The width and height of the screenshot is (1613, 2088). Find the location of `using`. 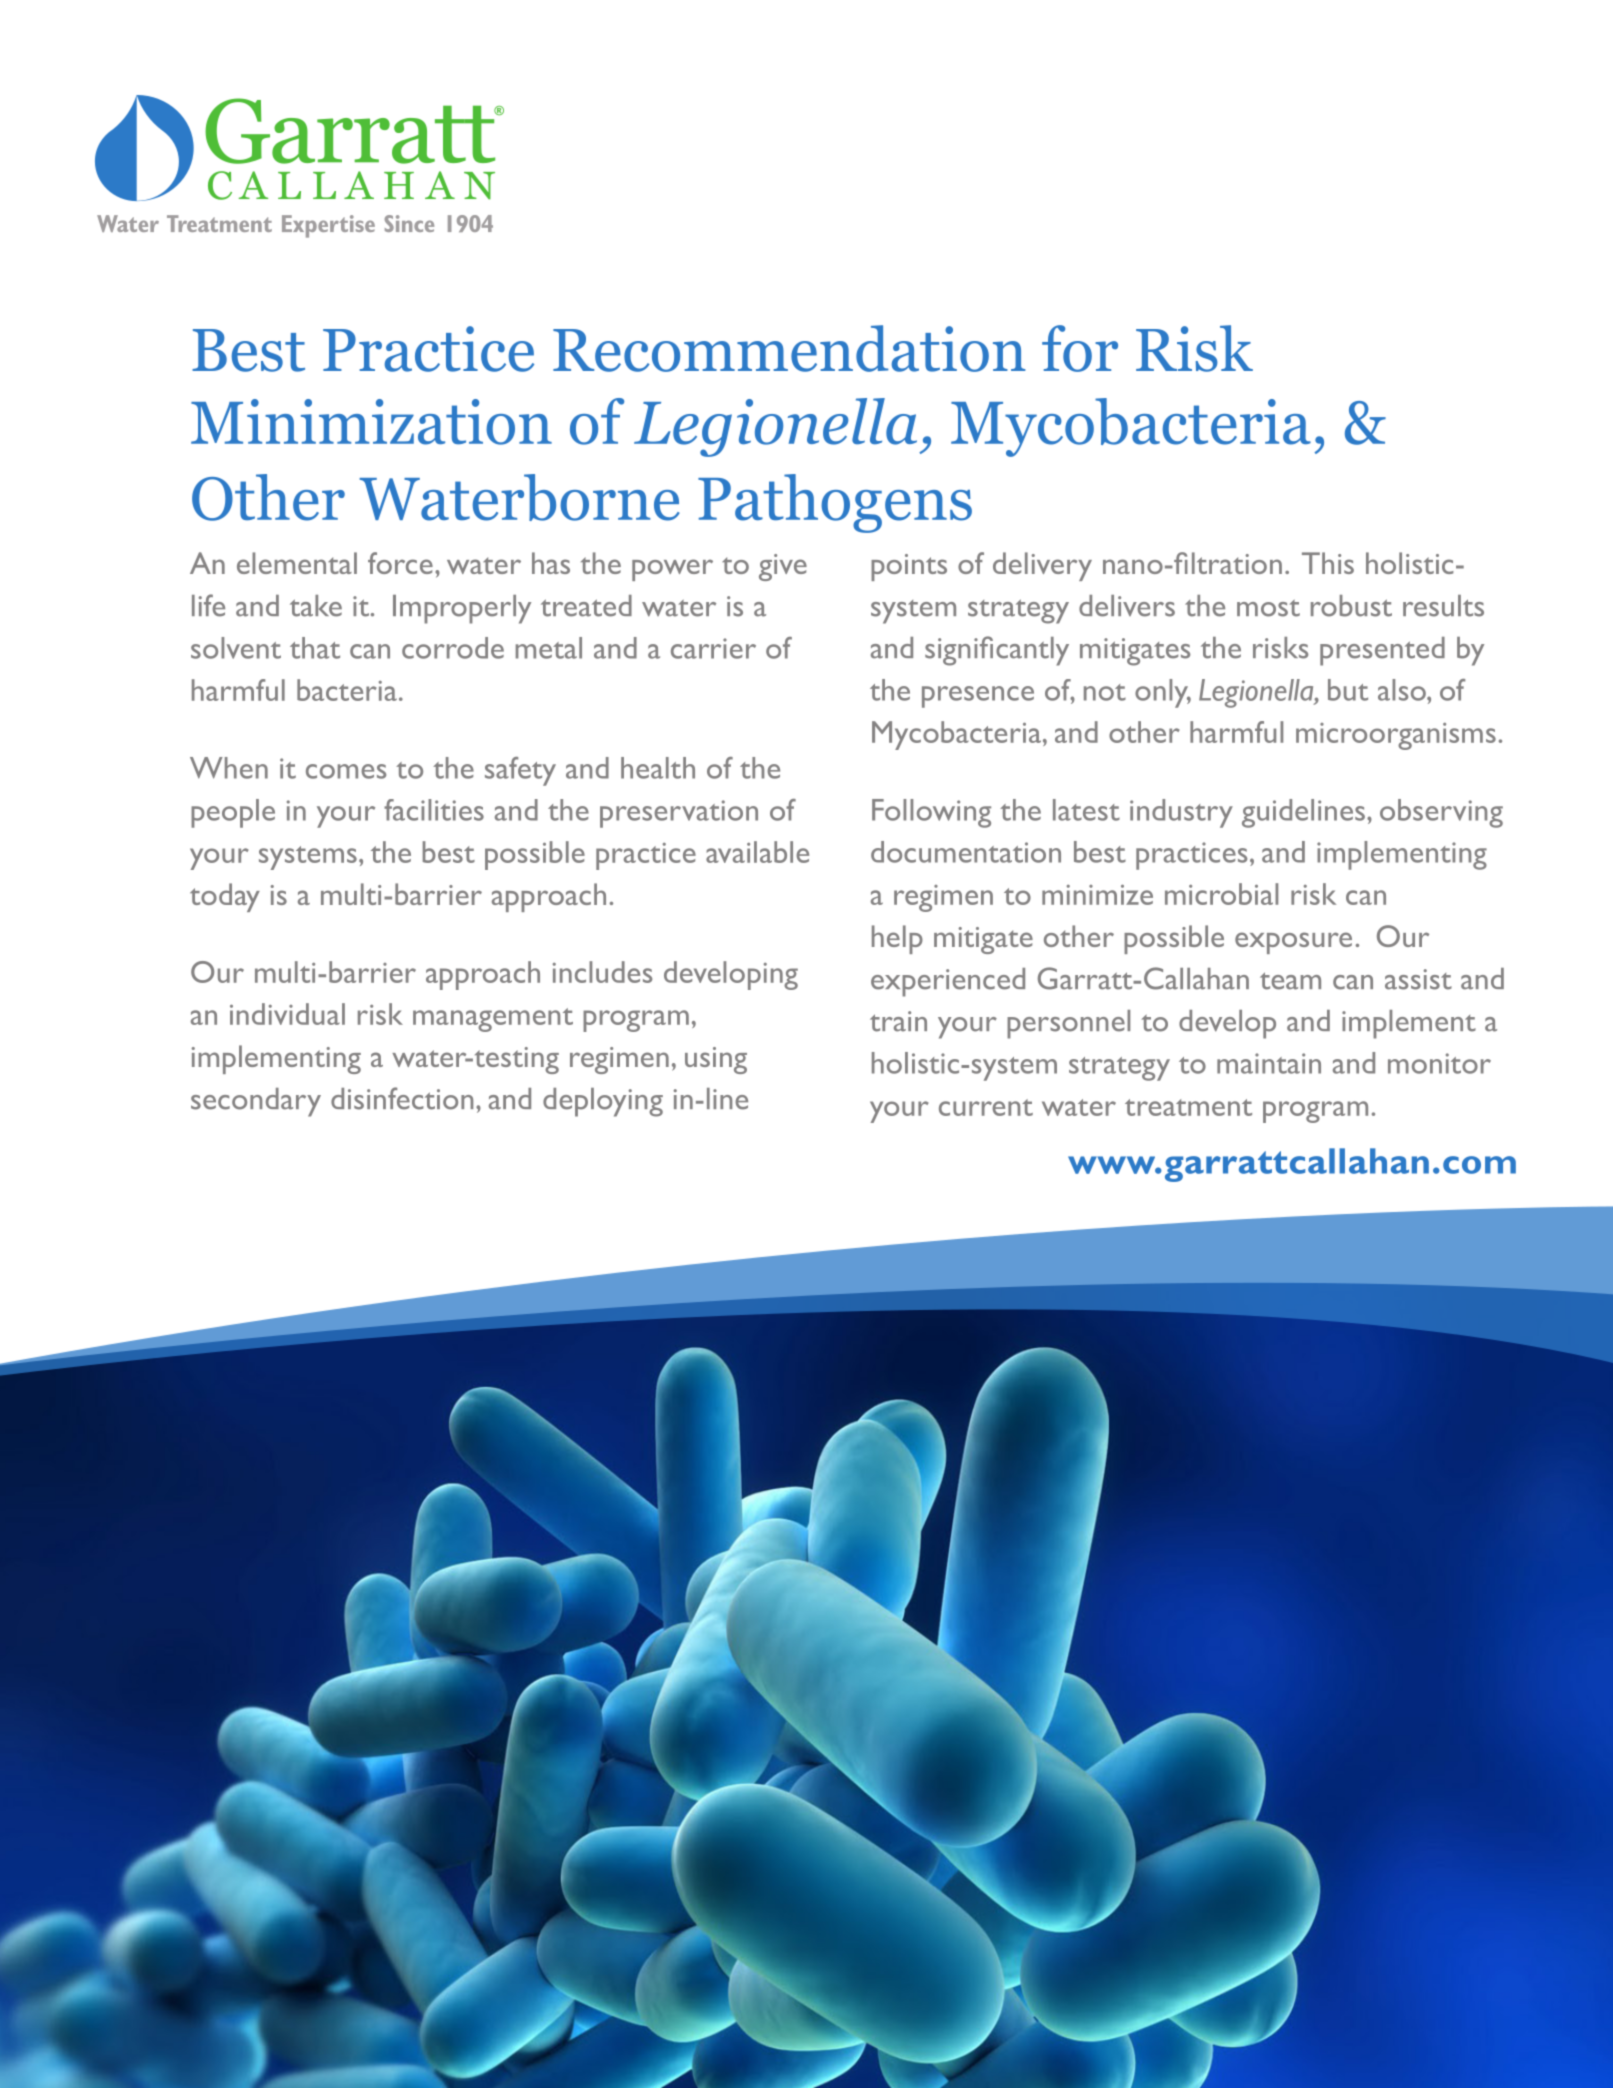

using is located at coordinates (716, 1060).
